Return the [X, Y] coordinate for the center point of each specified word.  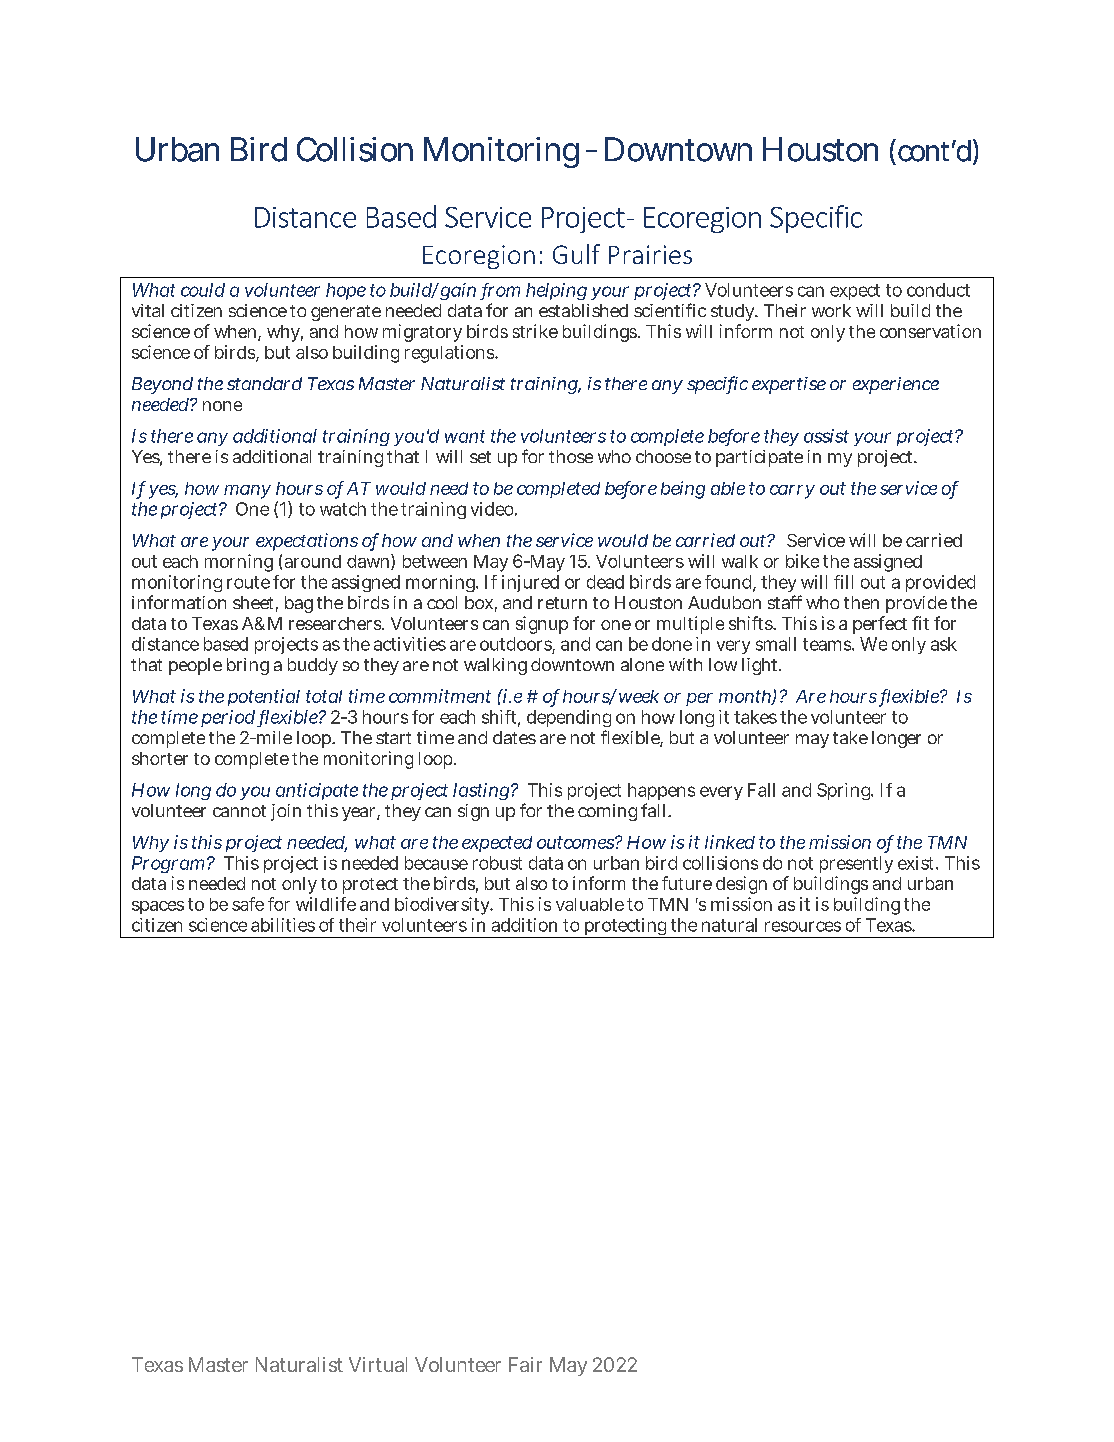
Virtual [378, 1364]
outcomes [575, 842]
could [203, 290]
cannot [239, 811]
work [831, 310]
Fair [525, 1364]
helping [556, 291]
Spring [844, 791]
